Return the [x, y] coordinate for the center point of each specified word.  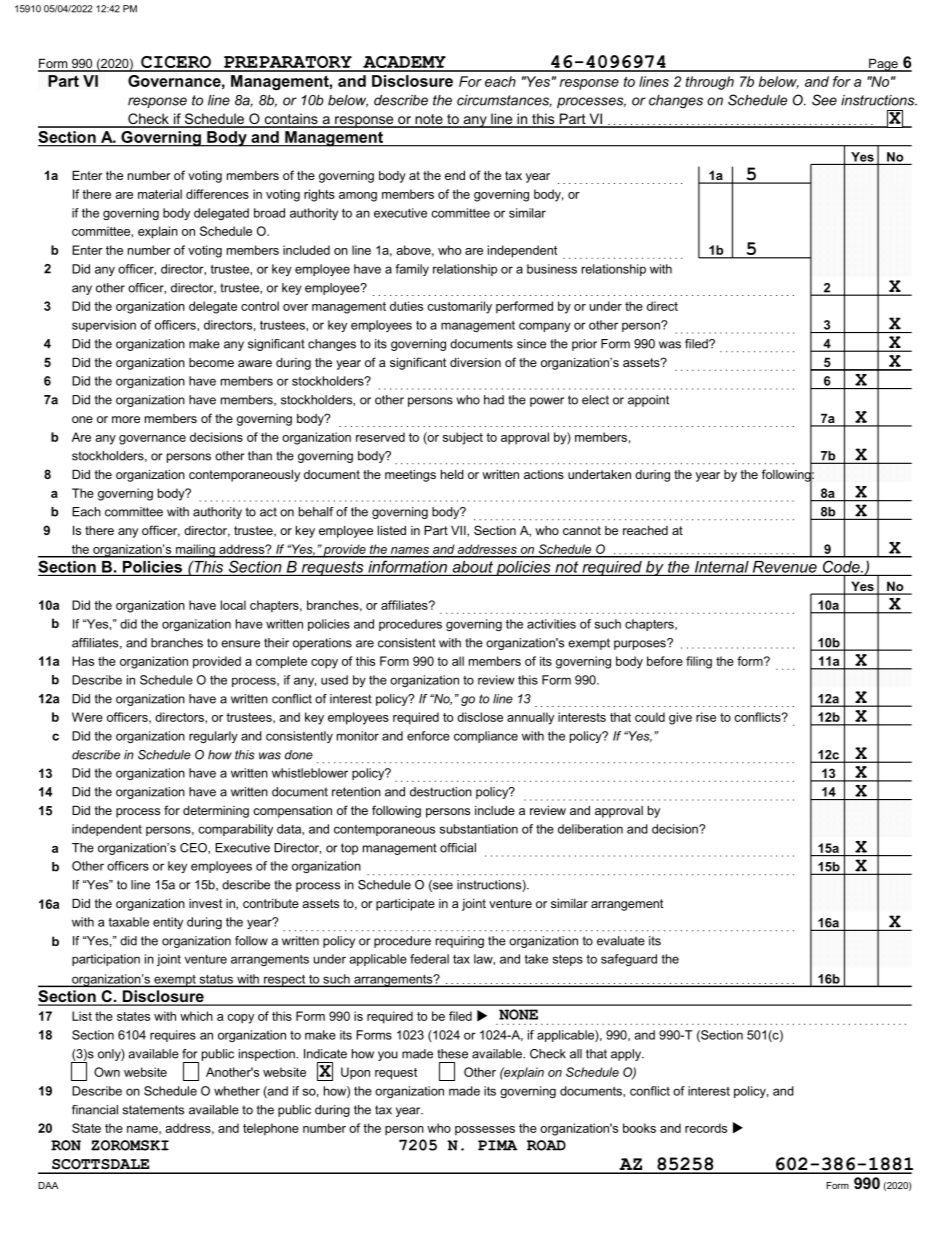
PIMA [498, 1145]
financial [95, 1110]
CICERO [176, 63]
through [710, 83]
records [706, 1128]
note [429, 120]
